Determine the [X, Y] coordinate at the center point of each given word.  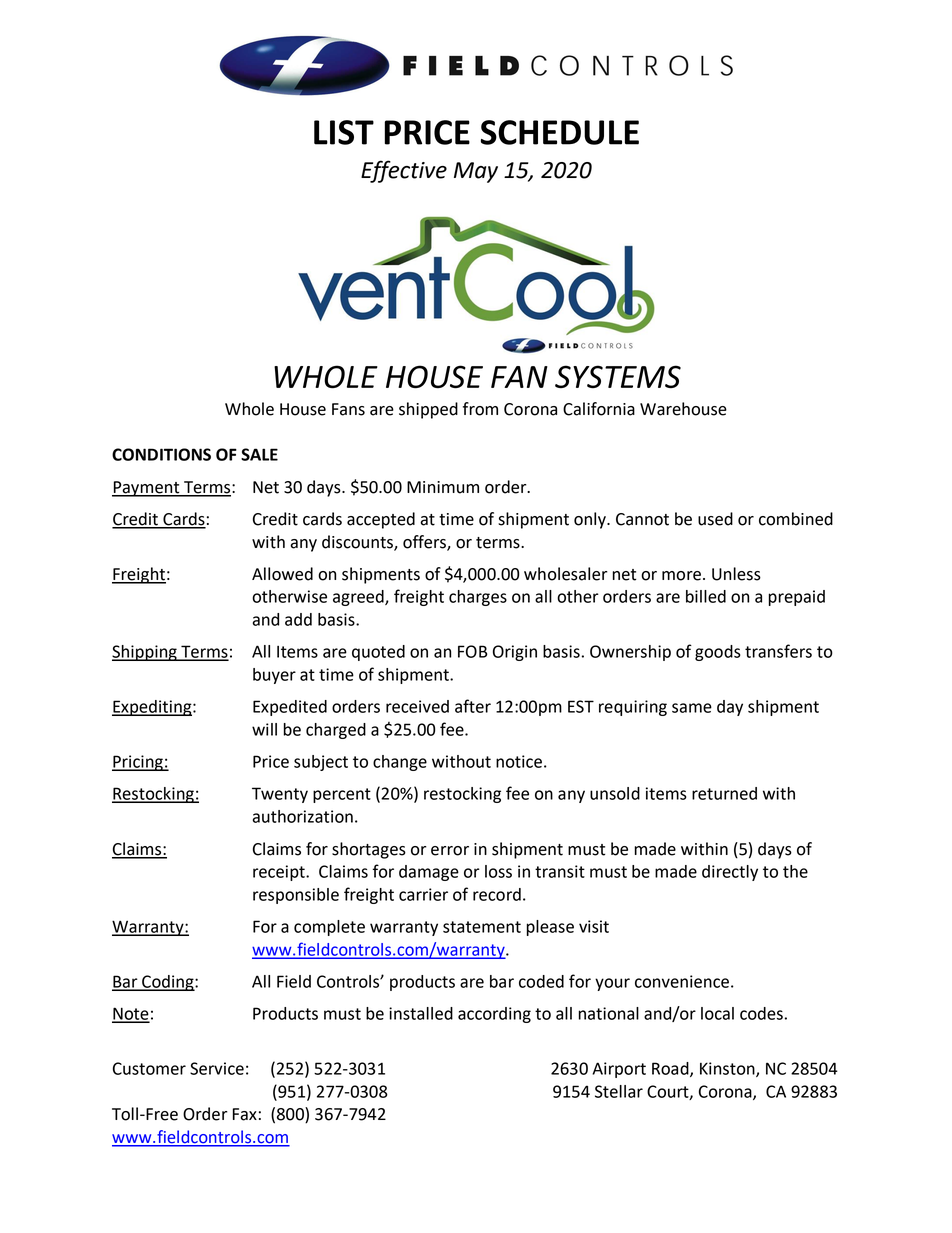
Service [217, 1068]
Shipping [145, 653]
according [494, 1015]
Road [671, 1069]
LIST [344, 132]
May [476, 172]
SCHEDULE [560, 132]
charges [478, 598]
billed [706, 596]
